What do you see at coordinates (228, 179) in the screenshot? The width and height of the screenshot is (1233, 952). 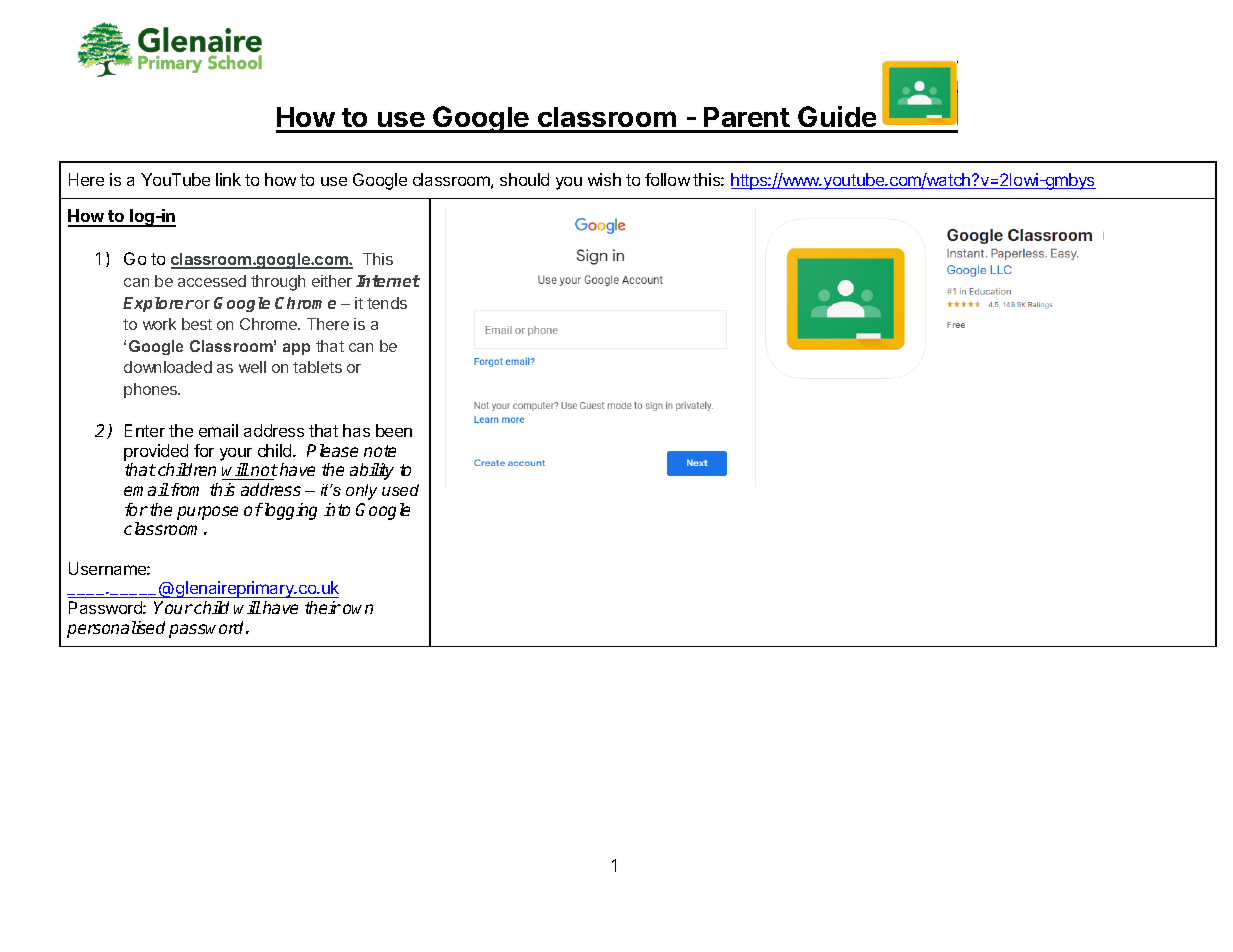 I see `link` at bounding box center [228, 179].
